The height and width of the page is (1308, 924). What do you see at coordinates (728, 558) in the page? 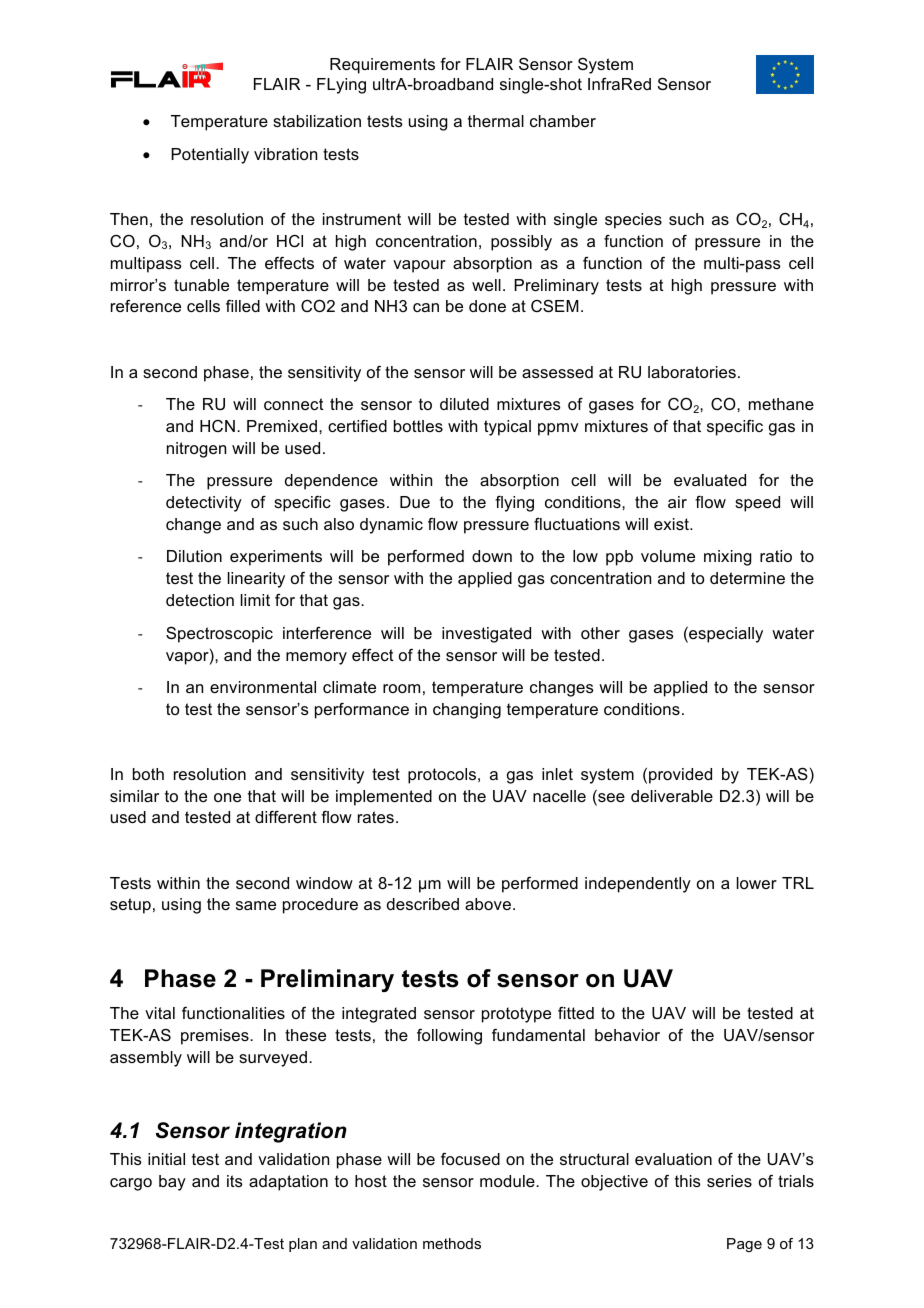
I see `mixing` at bounding box center [728, 558].
